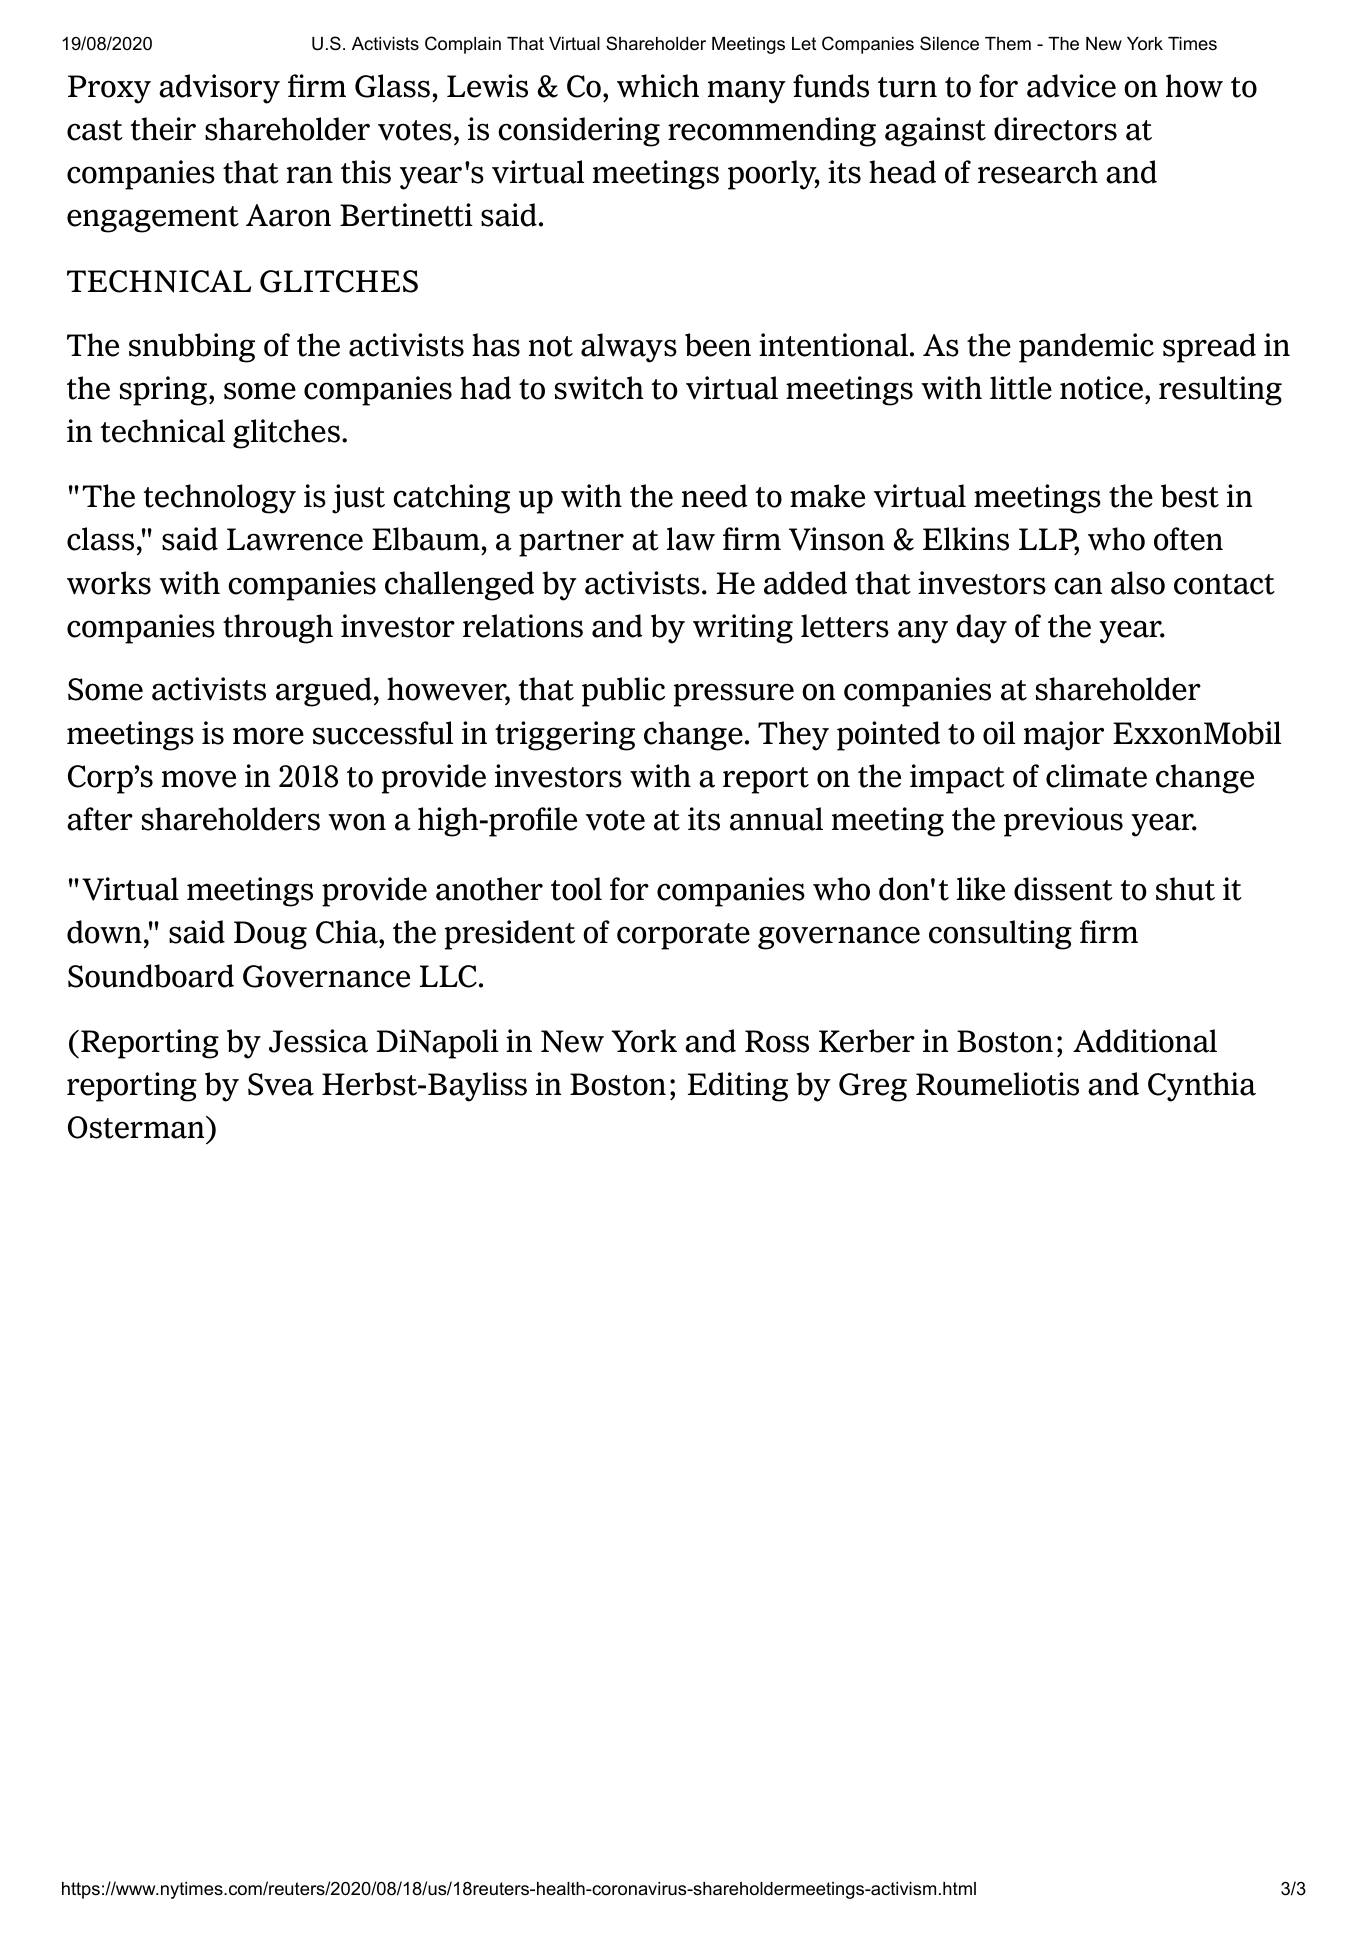 This page has height=1934, width=1367. Describe the element at coordinates (318, 1041) in the page. I see `Jessica` at that location.
